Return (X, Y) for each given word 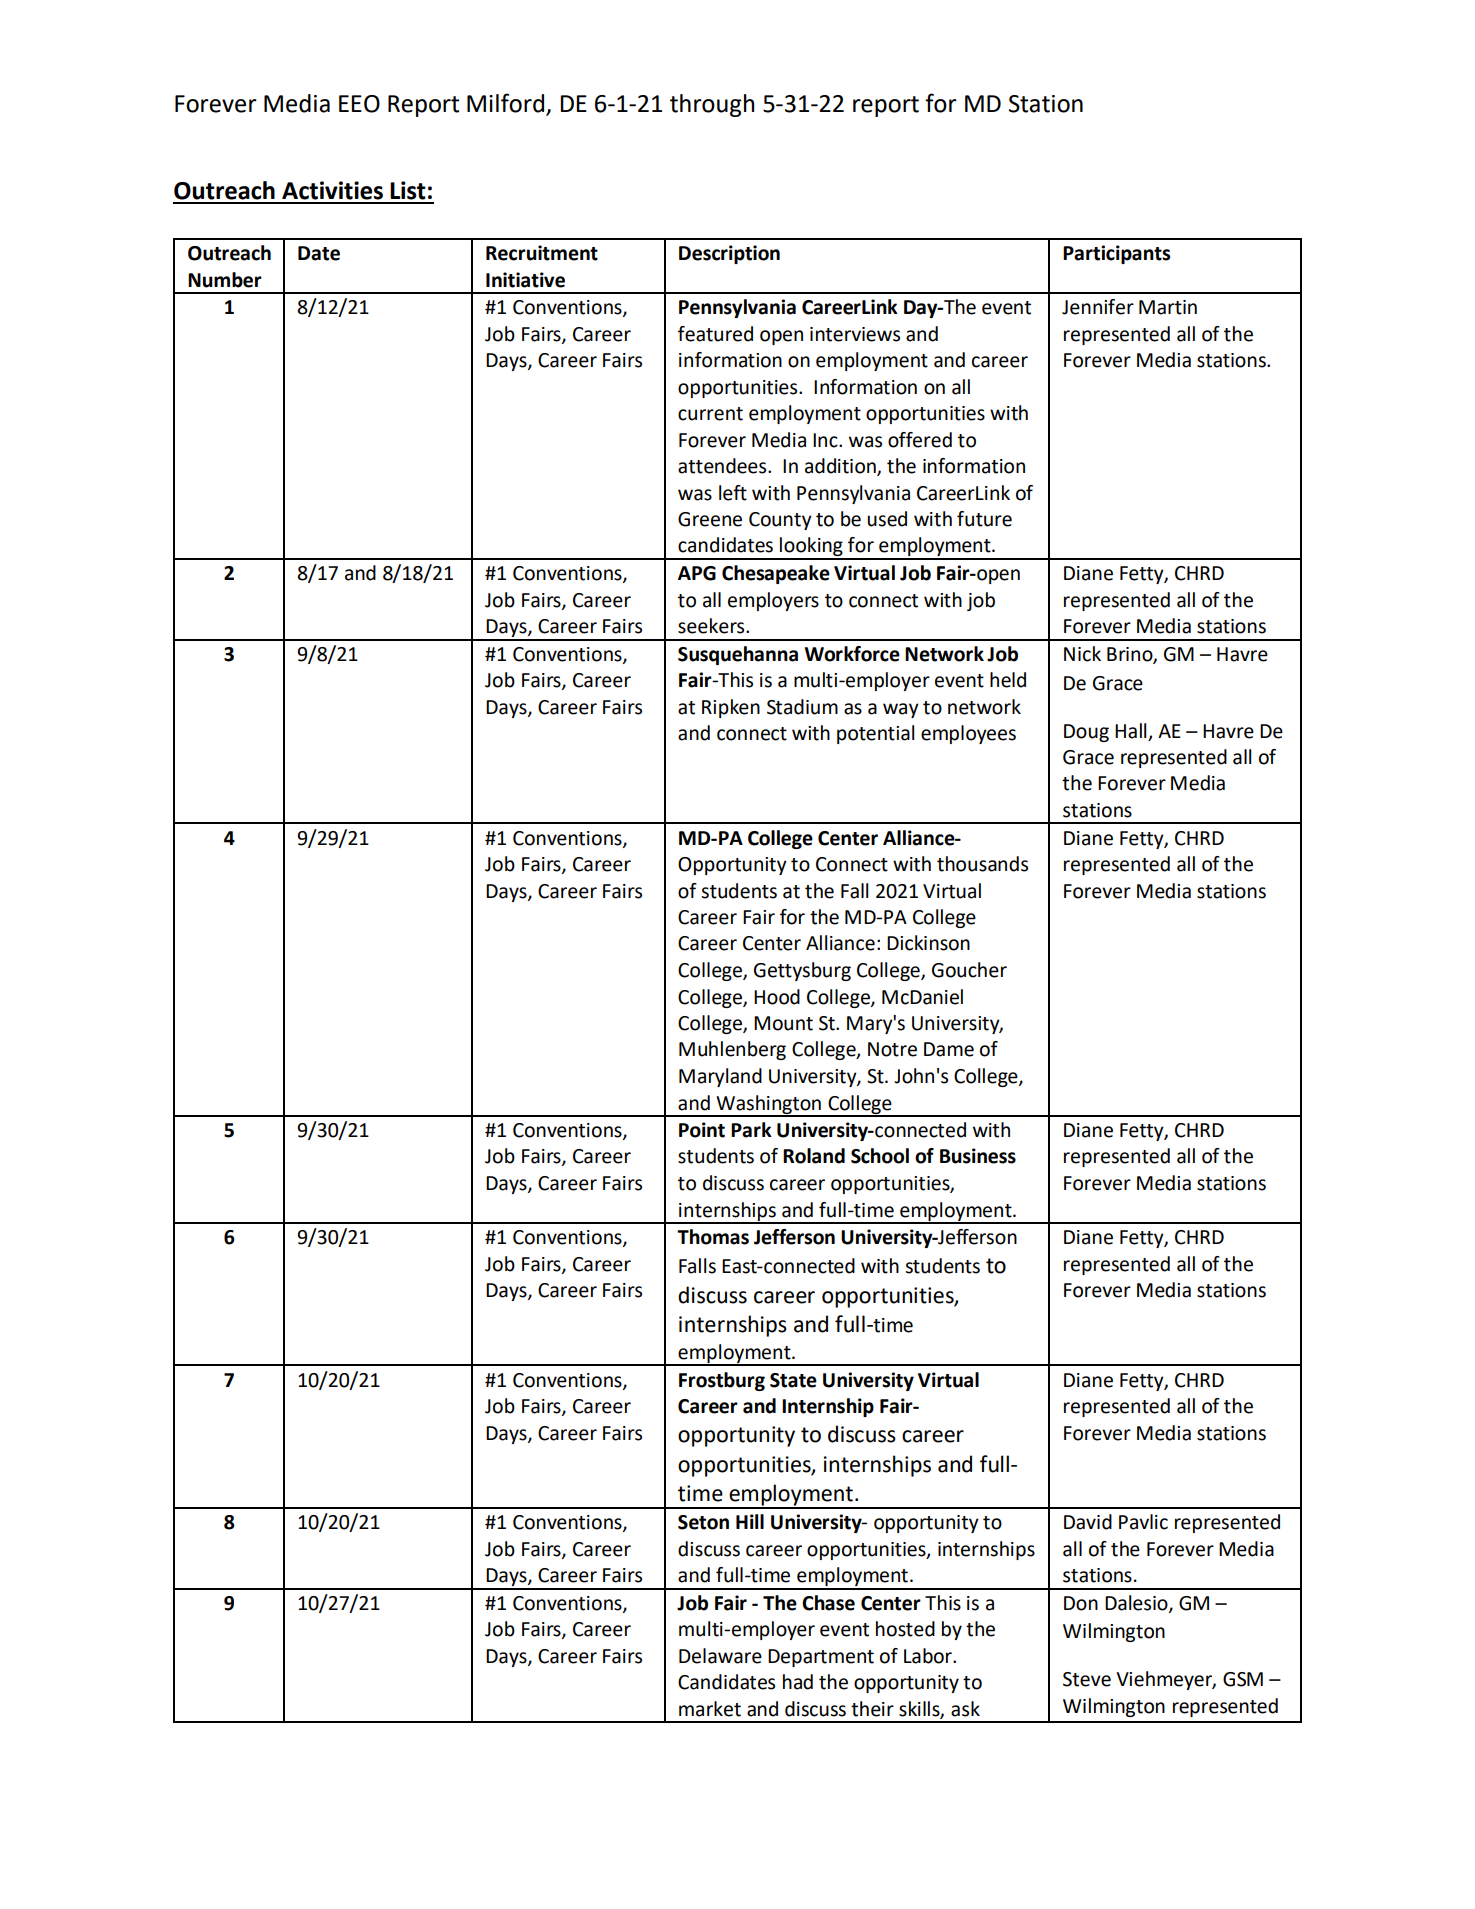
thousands (982, 864)
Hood (777, 997)
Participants (1116, 254)
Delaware (720, 1656)
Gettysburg (802, 971)
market (710, 1709)
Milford (507, 104)
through (712, 105)
